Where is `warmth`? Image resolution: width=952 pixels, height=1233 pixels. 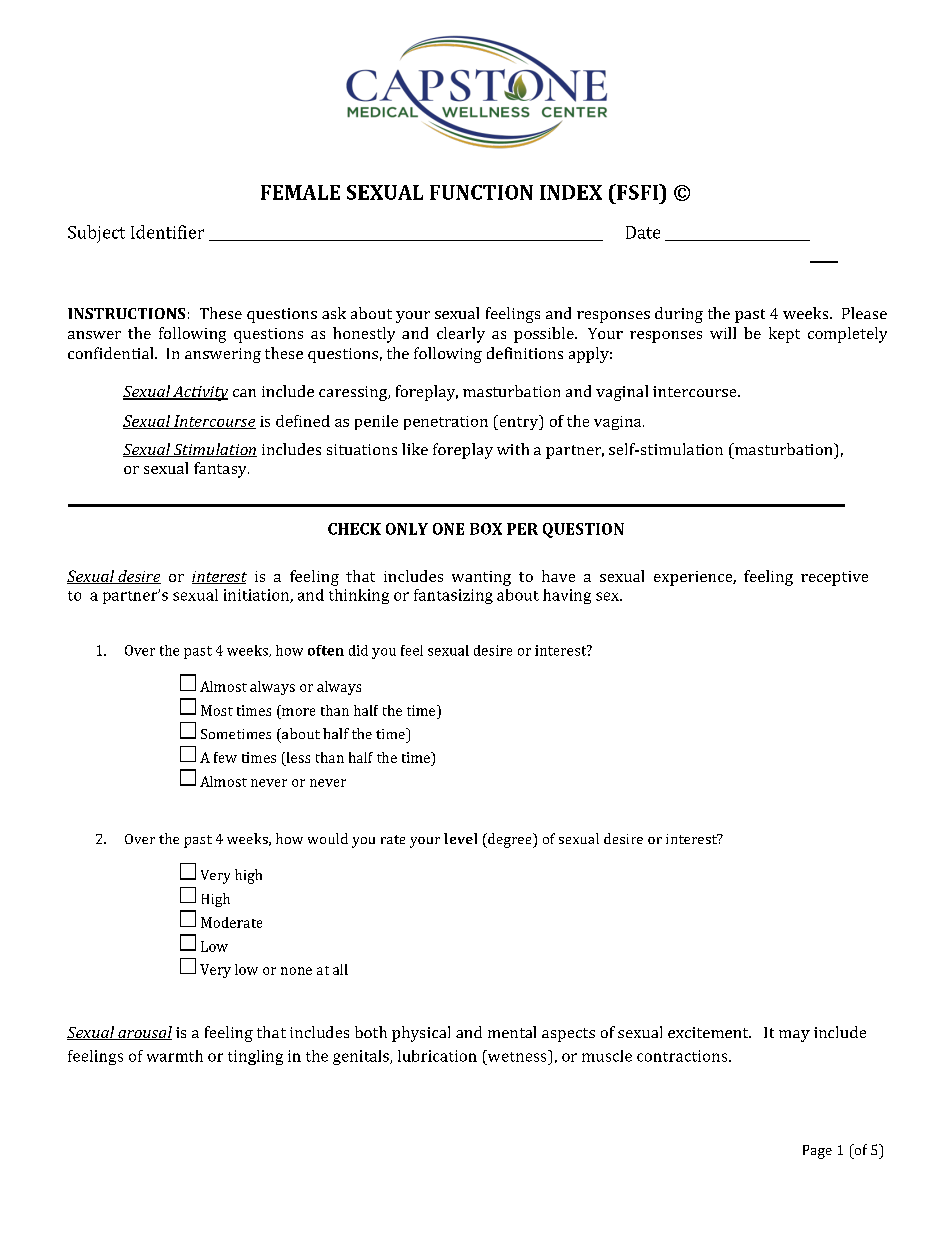 warmth is located at coordinates (175, 1056).
